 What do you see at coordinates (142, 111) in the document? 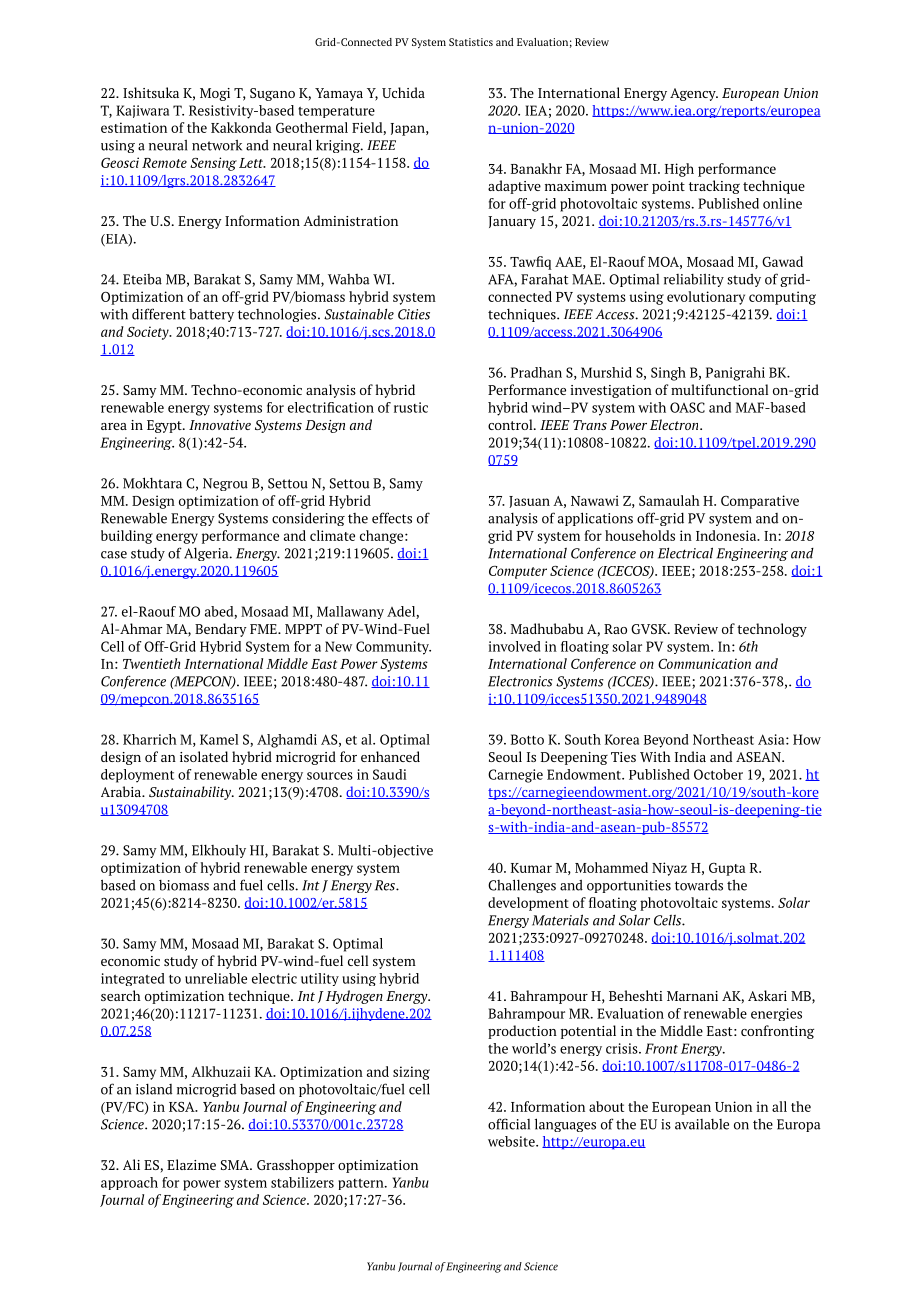
I see `Kajiwara` at bounding box center [142, 111].
